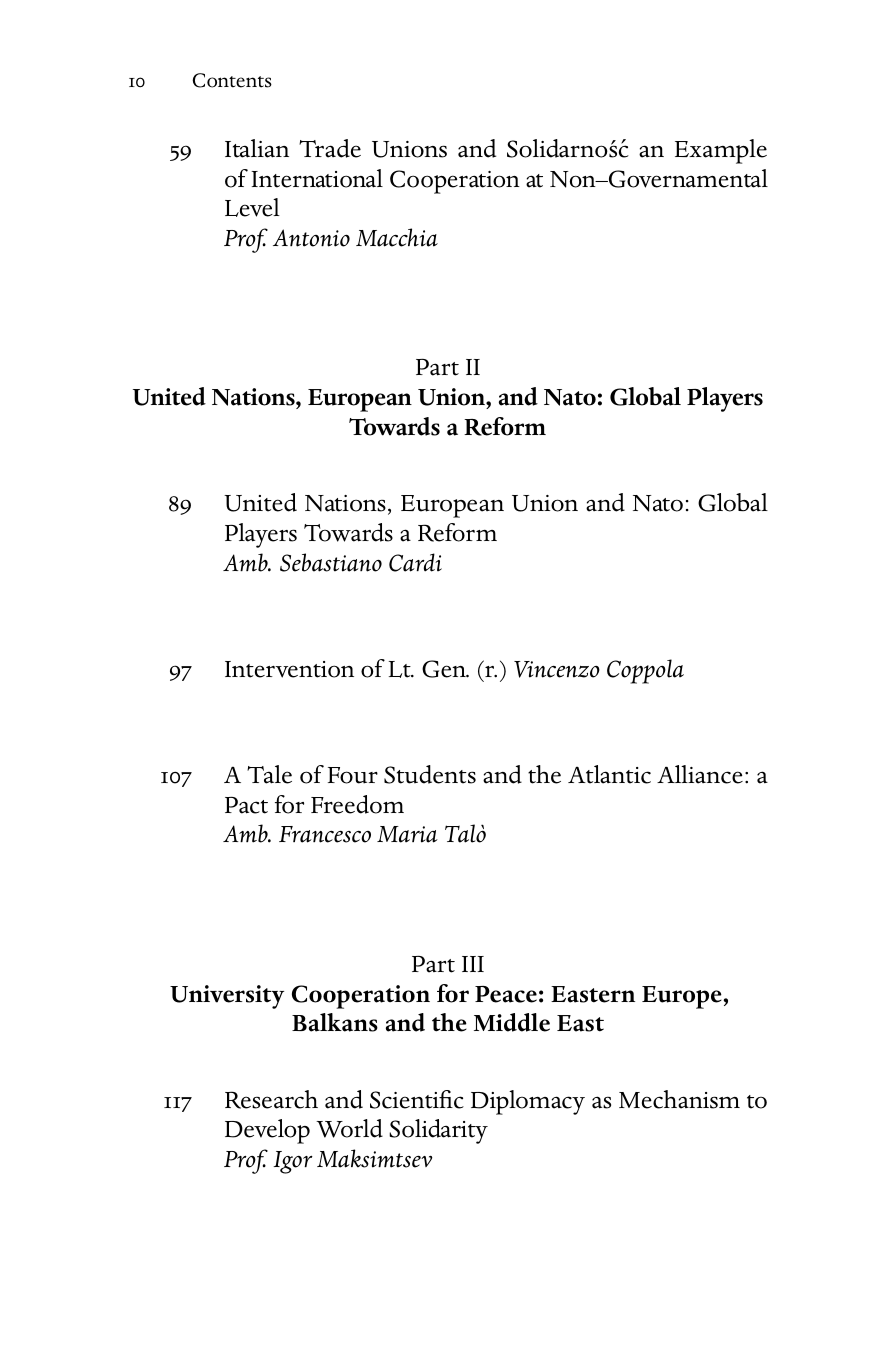  What do you see at coordinates (430, 774) in the image?
I see `Students` at bounding box center [430, 774].
